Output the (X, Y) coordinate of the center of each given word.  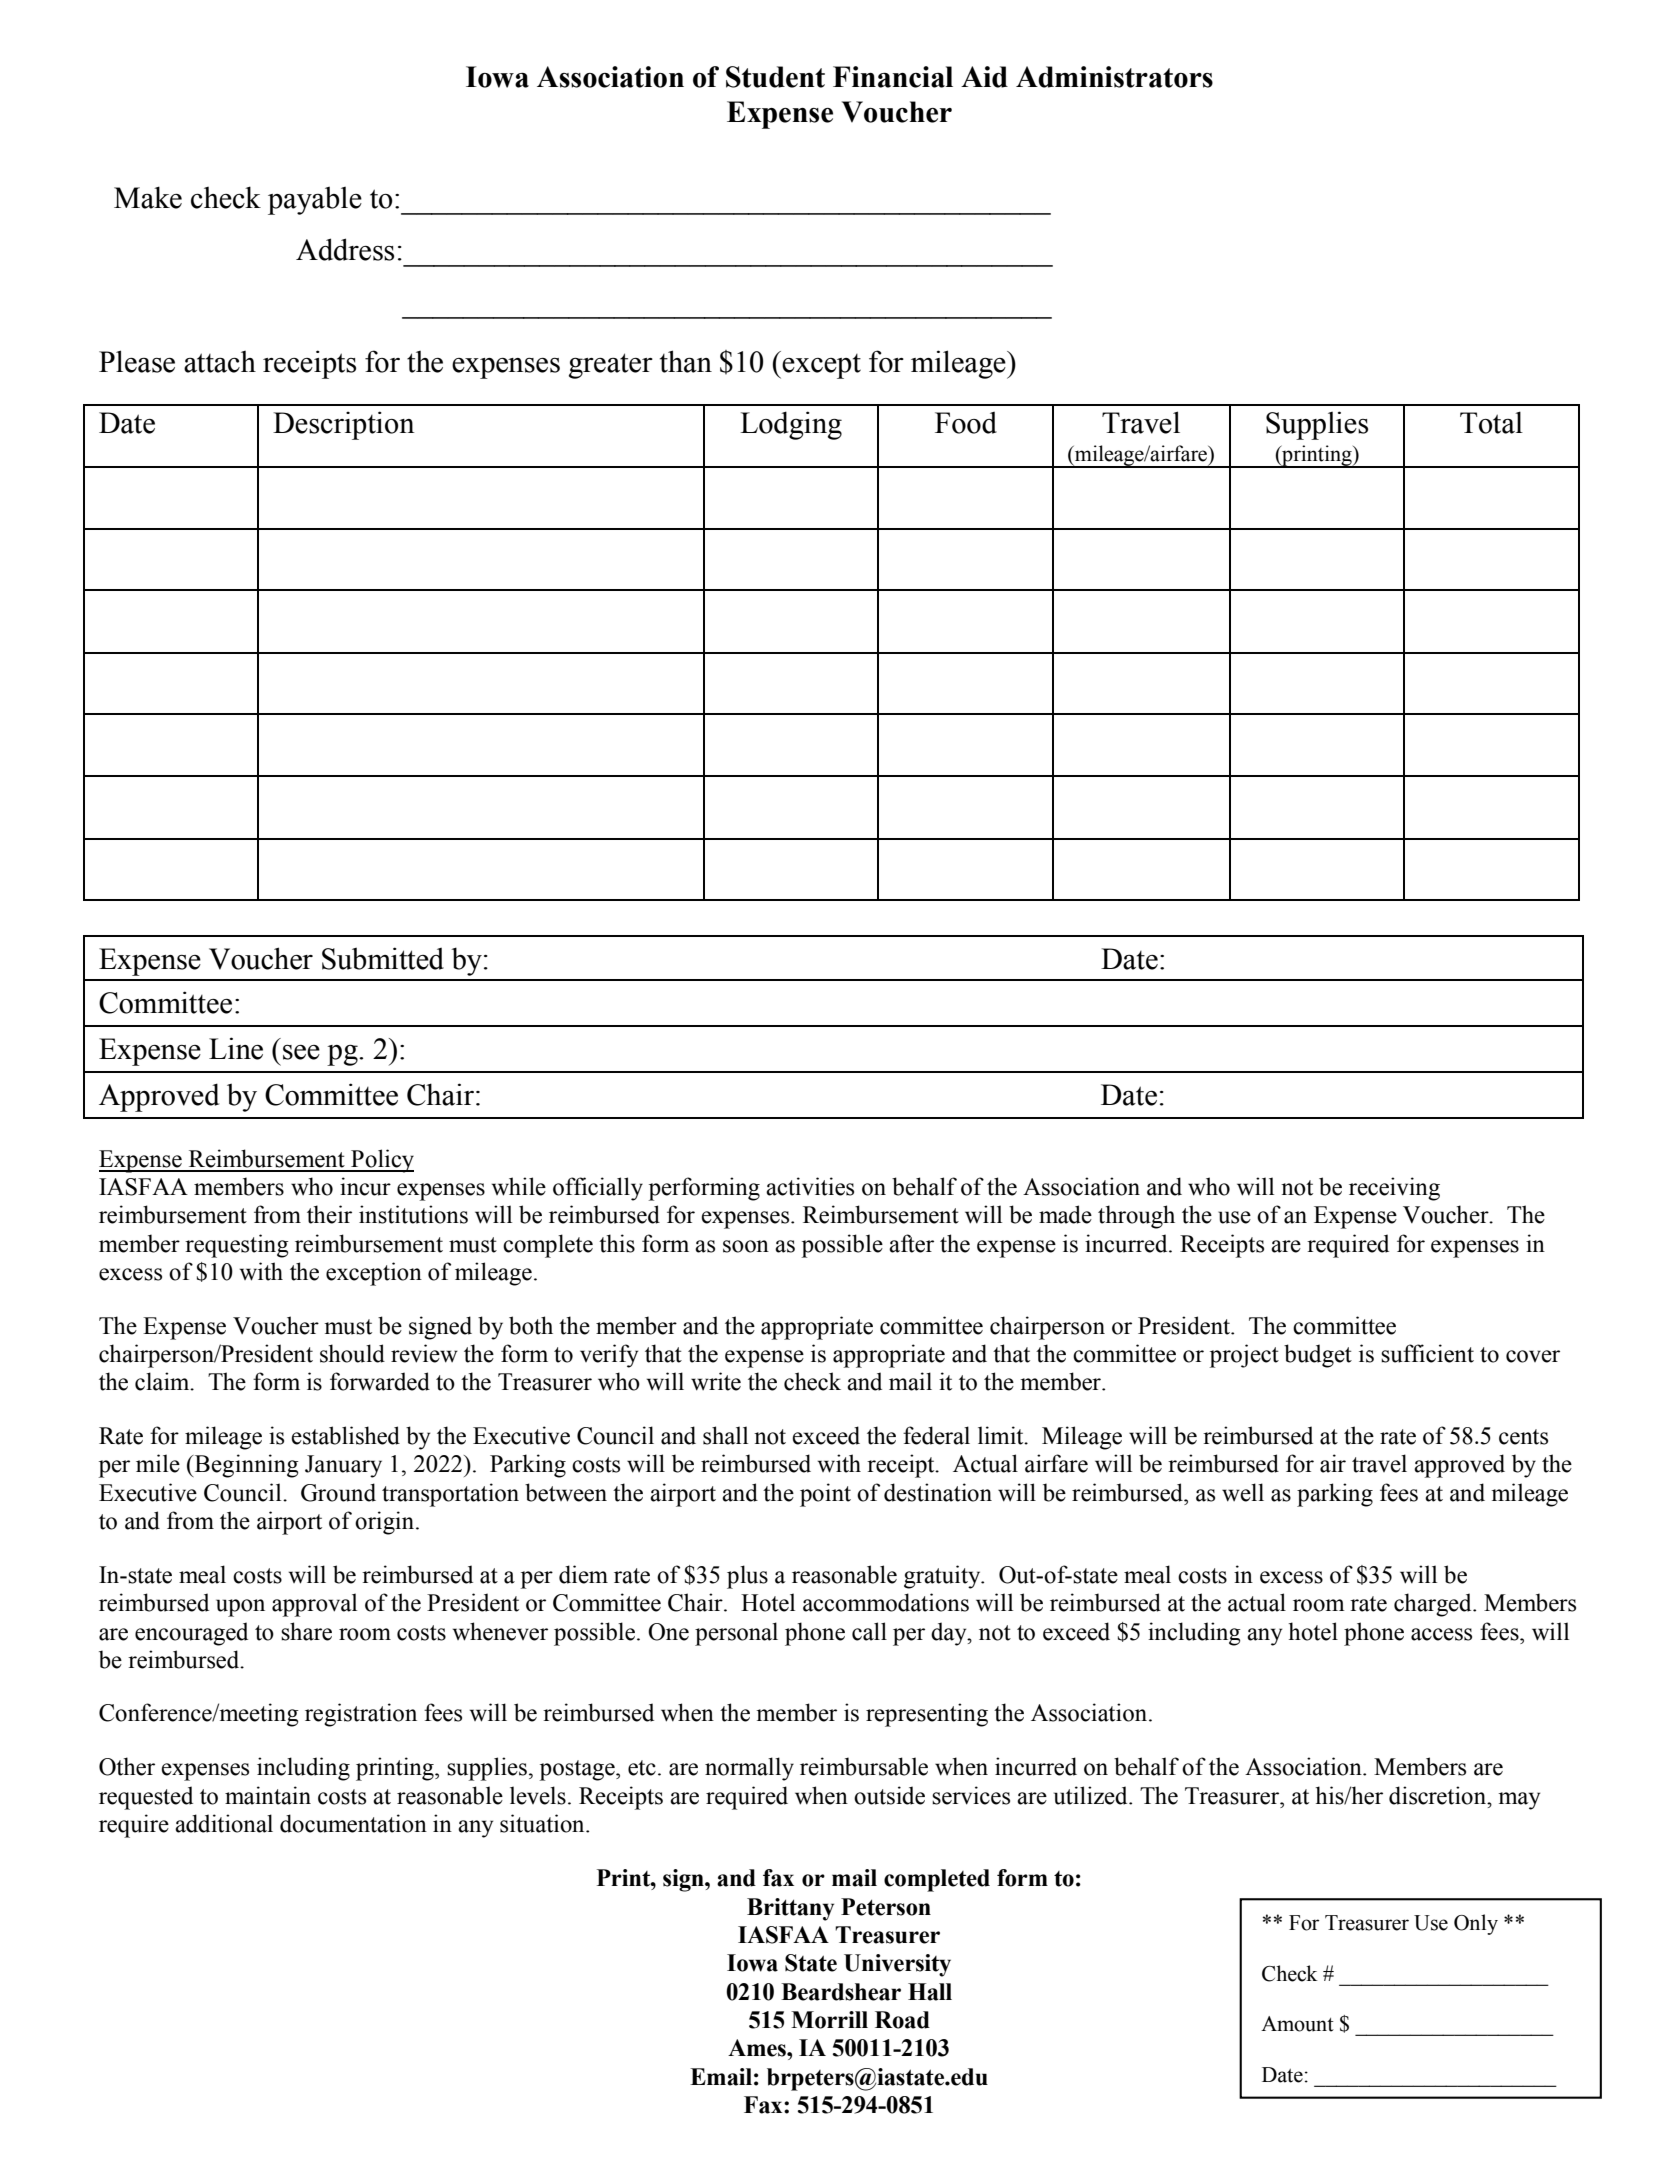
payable (315, 200)
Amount (1297, 2024)
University (897, 1965)
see (301, 1052)
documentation (353, 1823)
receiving (1394, 1189)
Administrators (1114, 77)
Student (775, 77)
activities (810, 1186)
